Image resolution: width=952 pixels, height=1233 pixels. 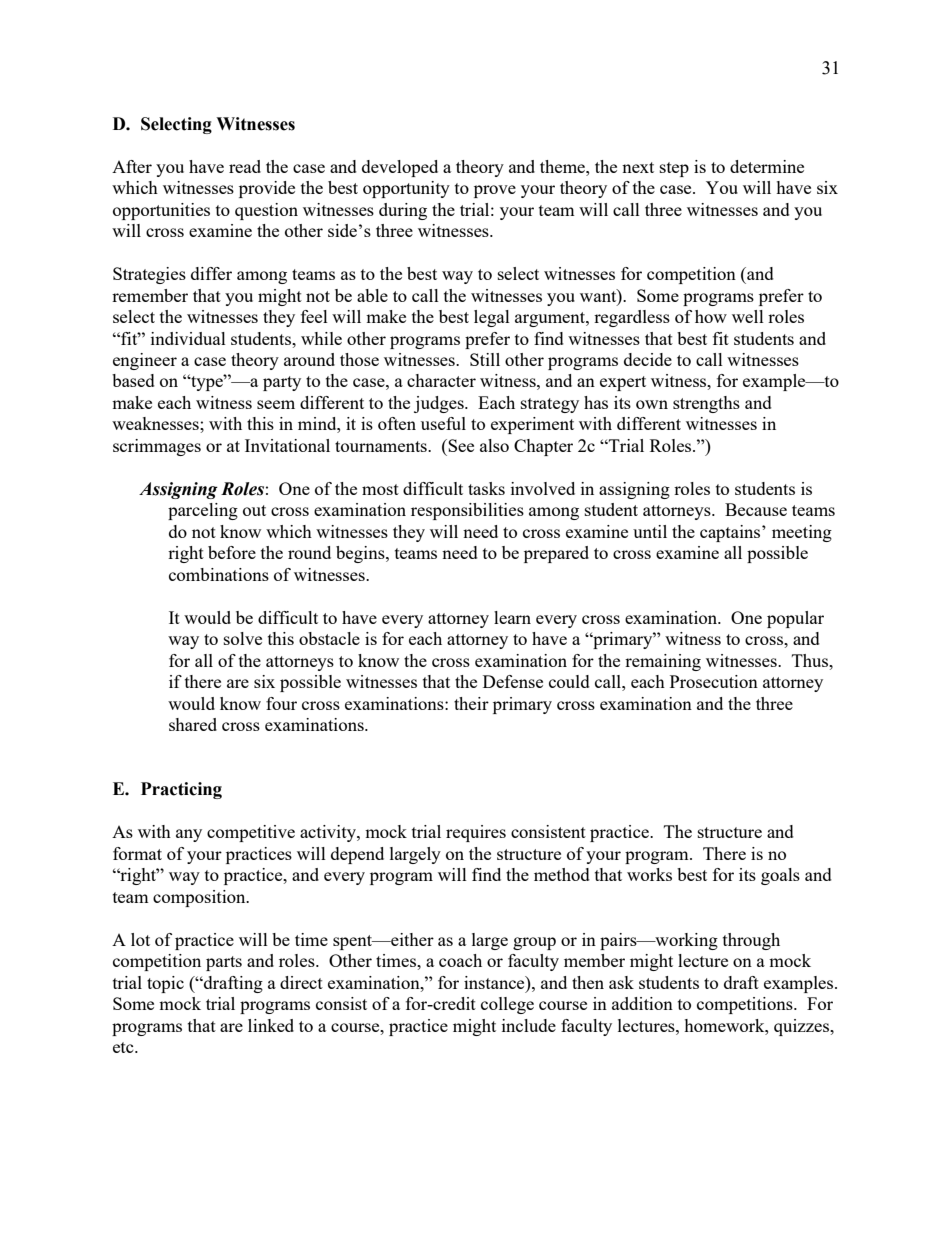 What do you see at coordinates (193, 724) in the page?
I see `shared` at bounding box center [193, 724].
